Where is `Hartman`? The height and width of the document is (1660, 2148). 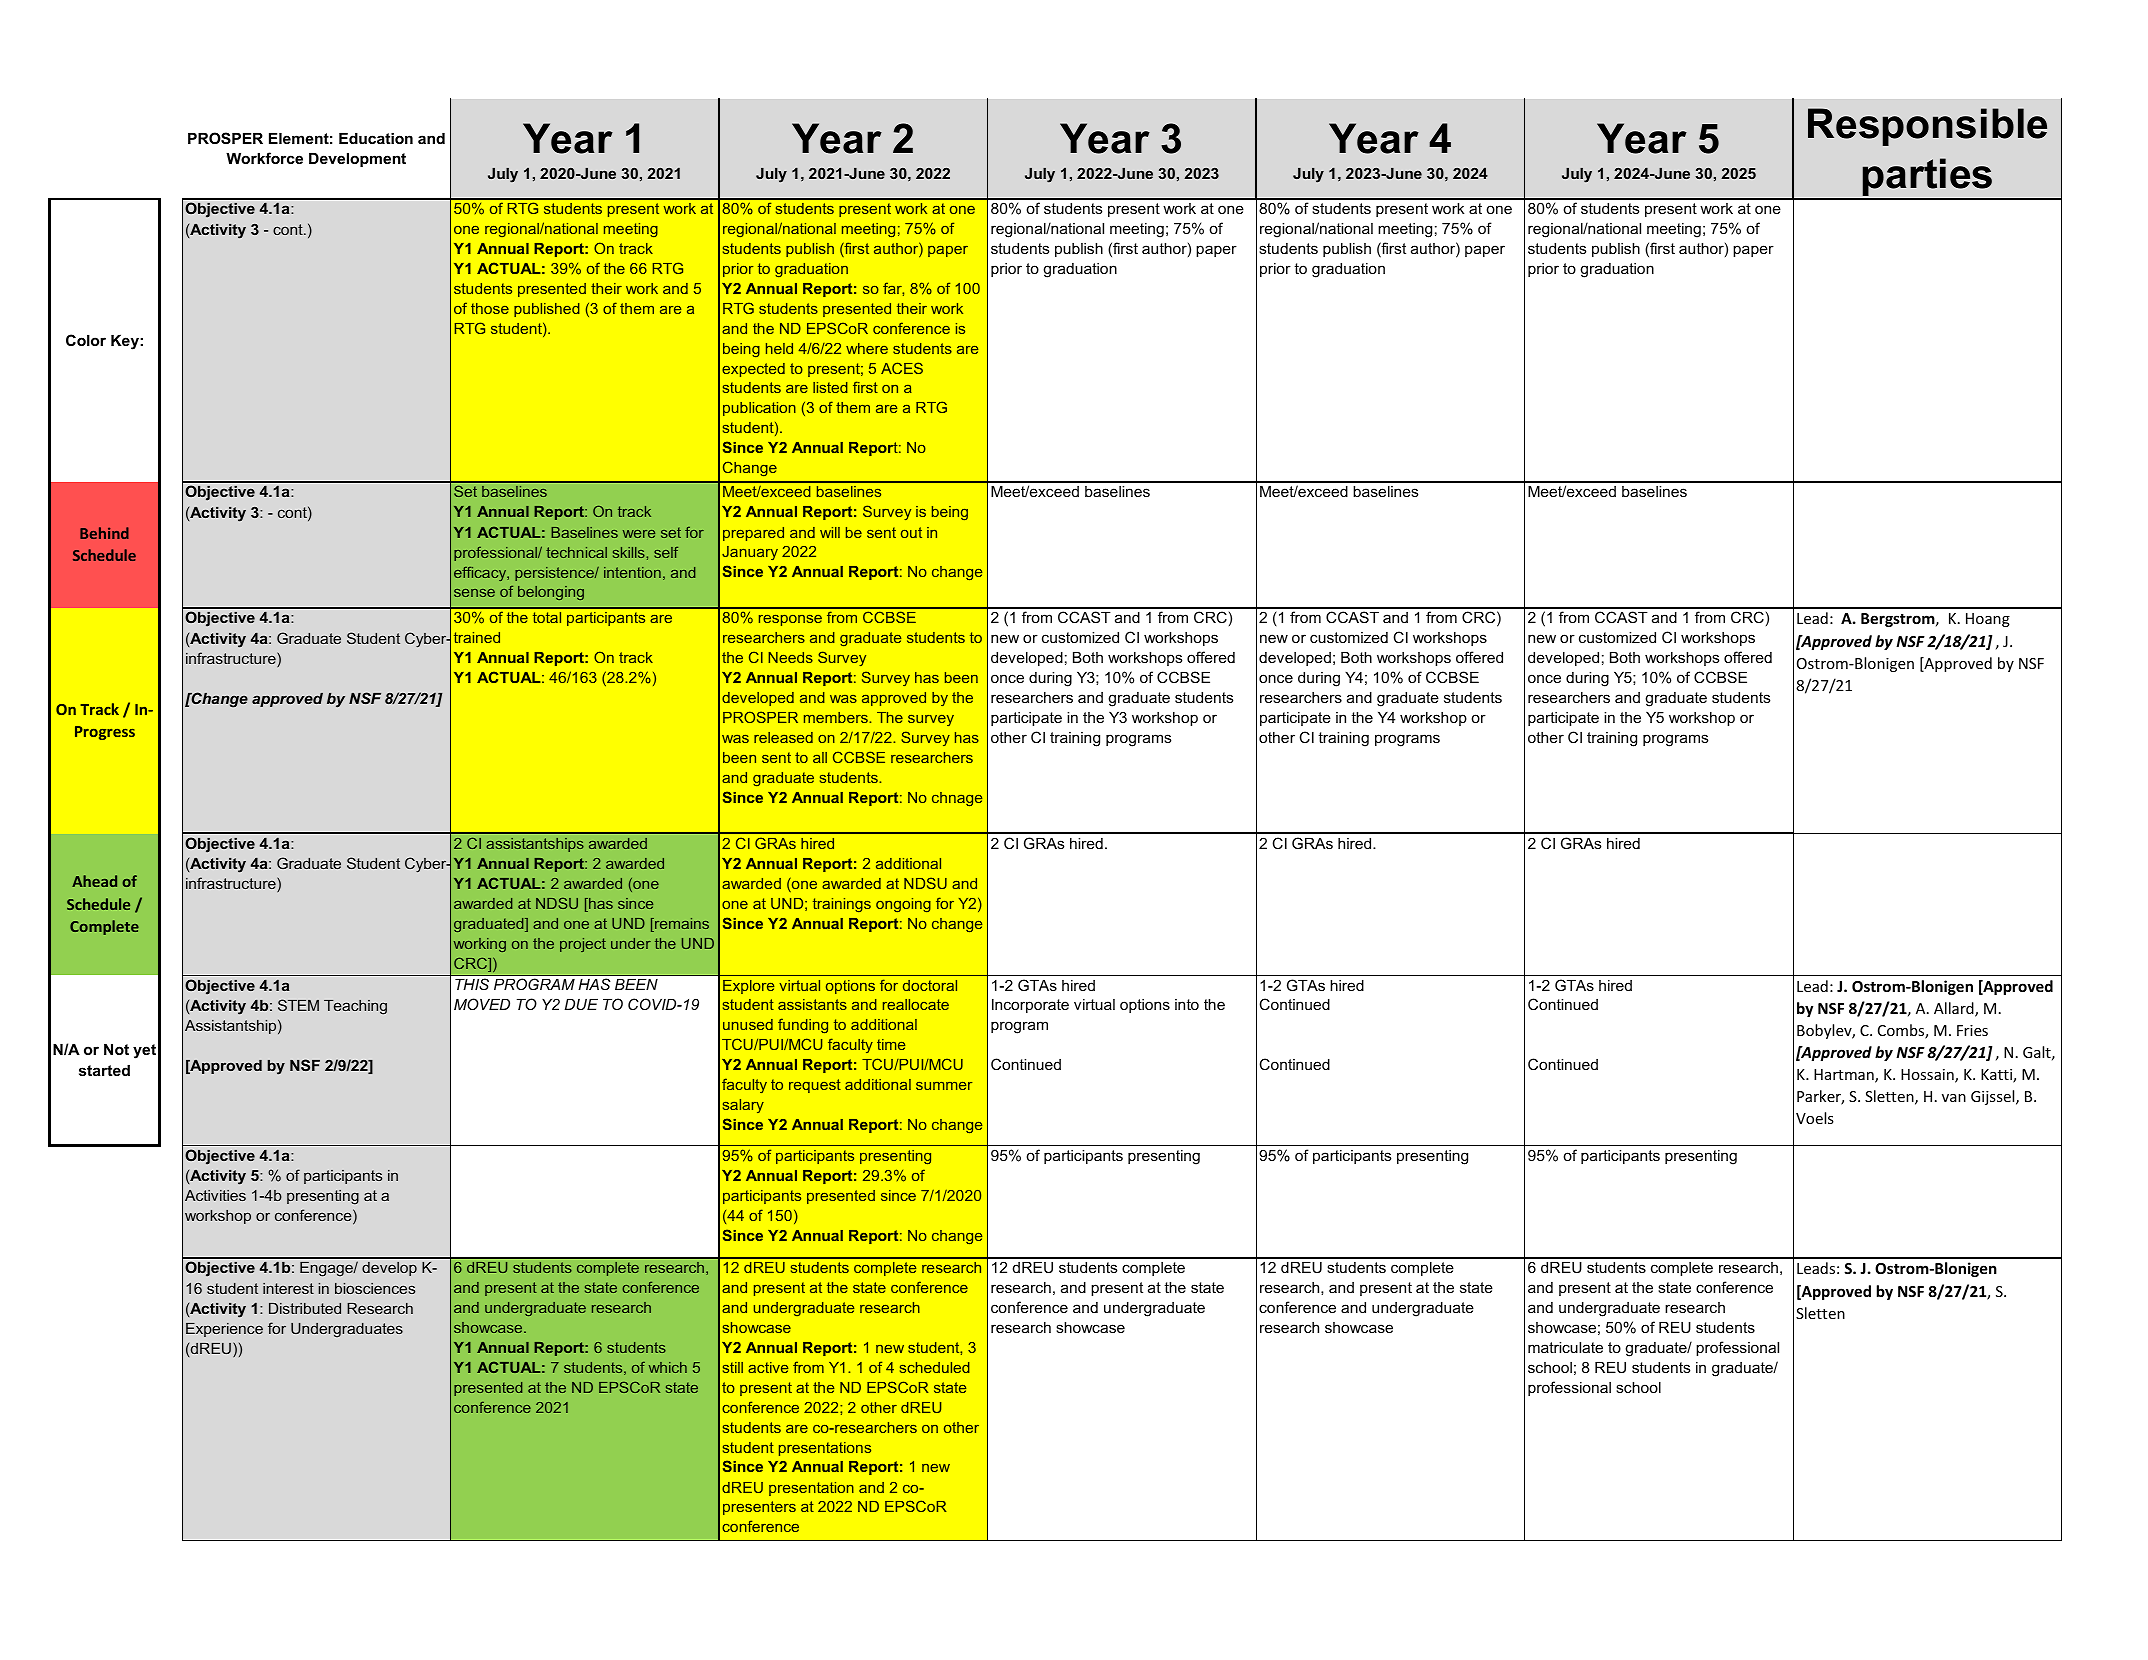 Hartman is located at coordinates (1845, 1076).
